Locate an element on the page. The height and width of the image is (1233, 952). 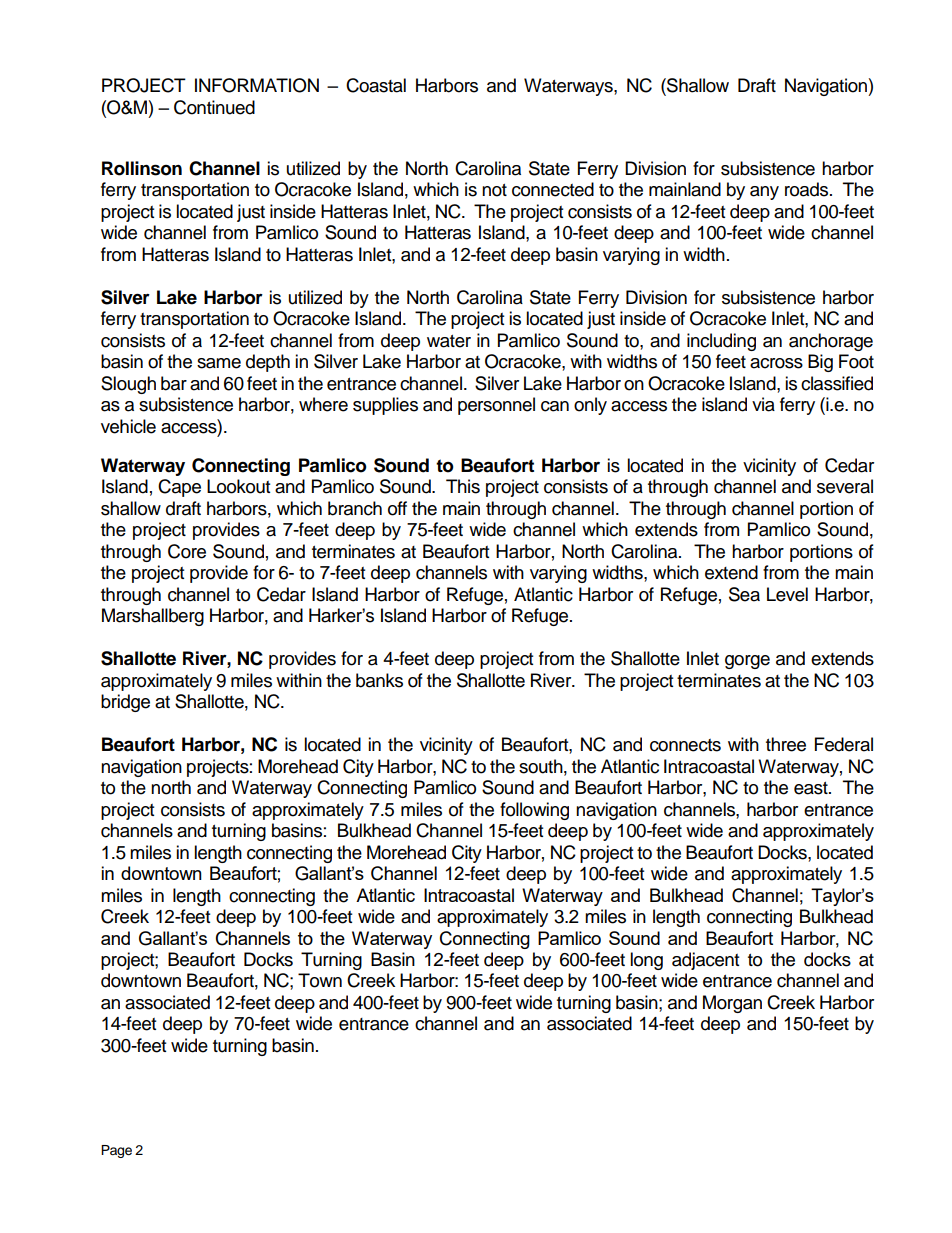
banks is located at coordinates (379, 680).
